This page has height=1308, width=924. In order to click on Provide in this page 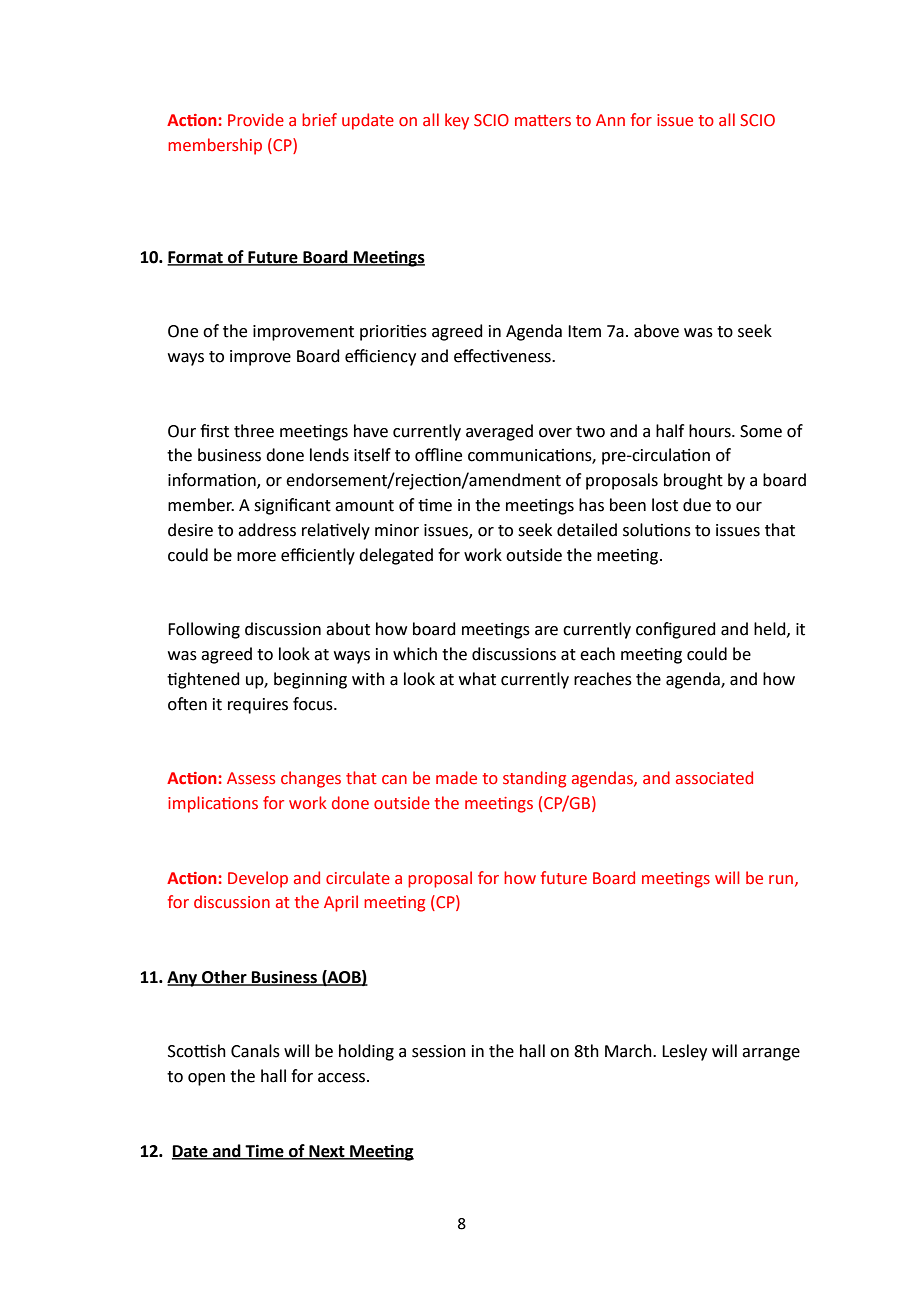, I will do `click(256, 120)`.
